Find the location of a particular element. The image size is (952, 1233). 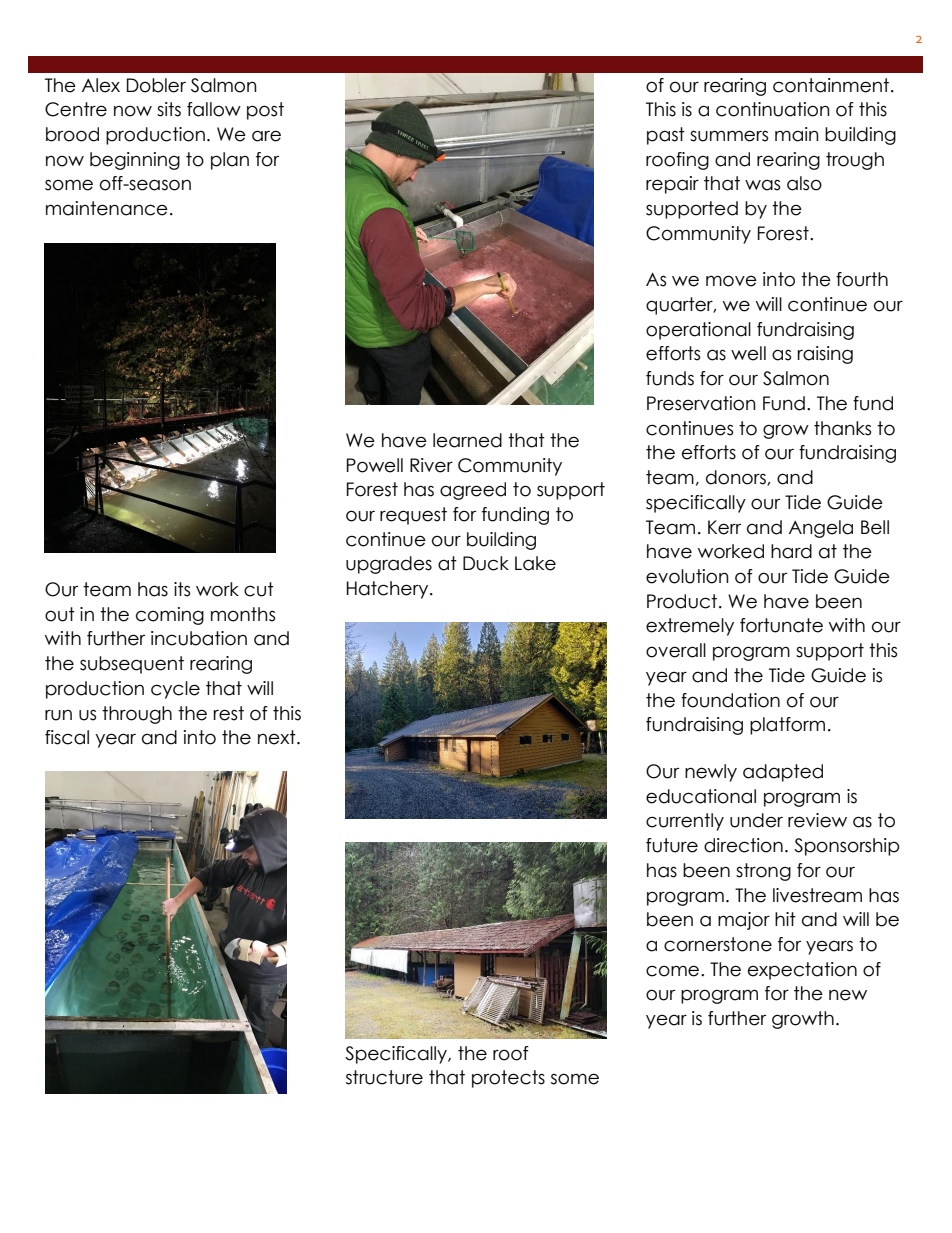

continuation is located at coordinates (773, 109).
